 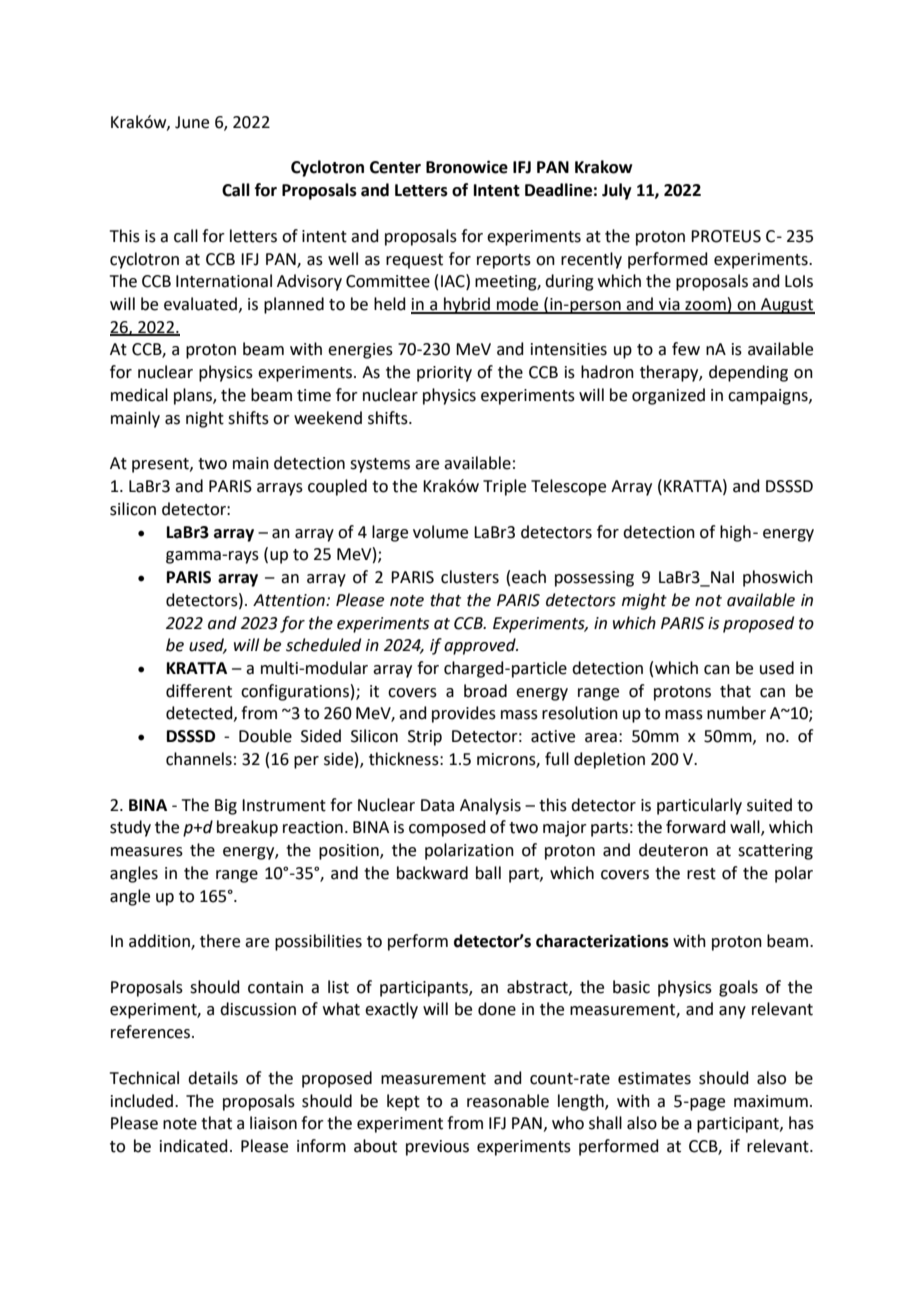 I want to click on maximum, so click(x=771, y=1101).
